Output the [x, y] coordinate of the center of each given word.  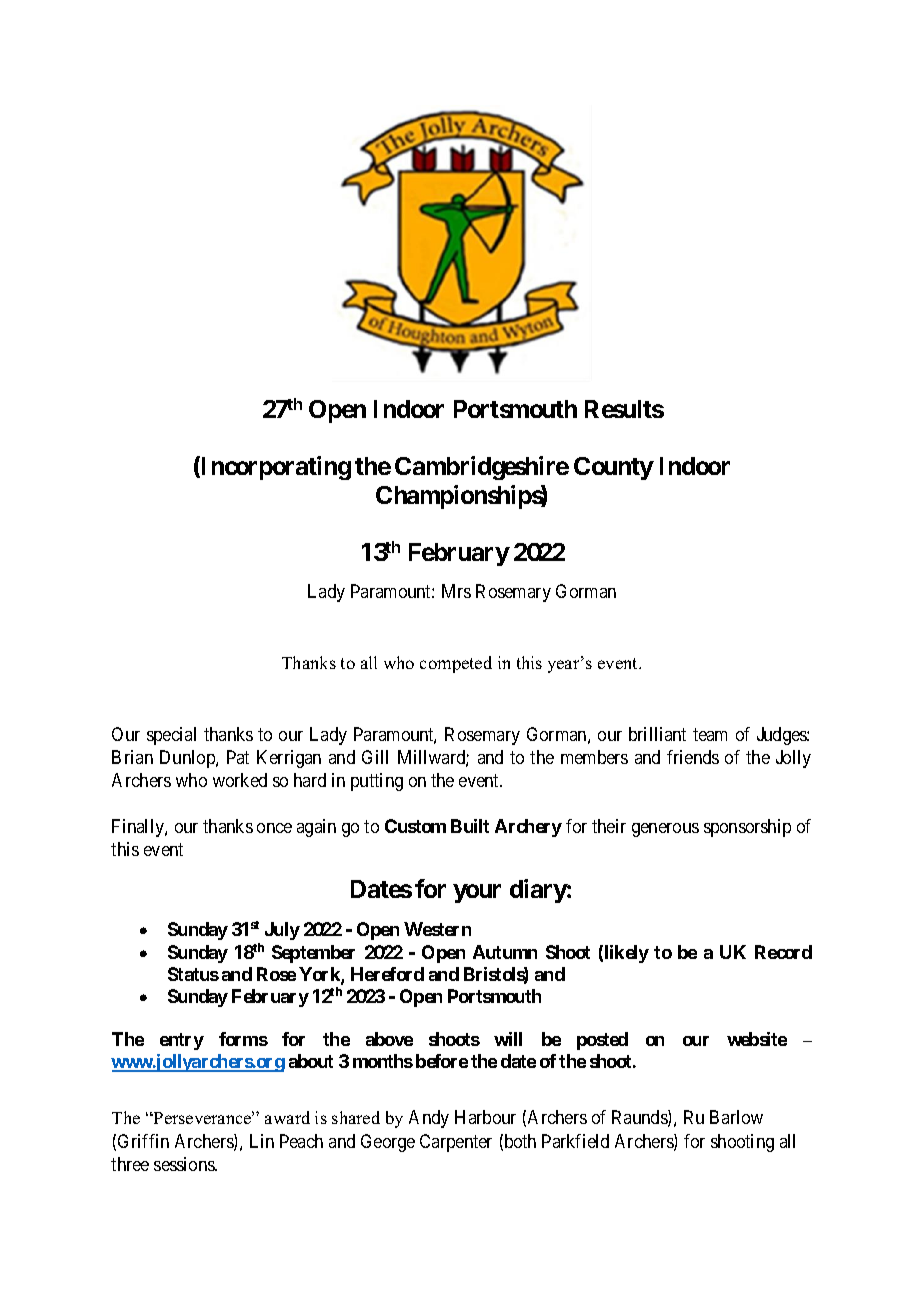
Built [470, 826]
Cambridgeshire [482, 468]
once [274, 828]
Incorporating [275, 468]
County [614, 468]
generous [665, 830]
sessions [185, 1164]
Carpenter [456, 1143]
